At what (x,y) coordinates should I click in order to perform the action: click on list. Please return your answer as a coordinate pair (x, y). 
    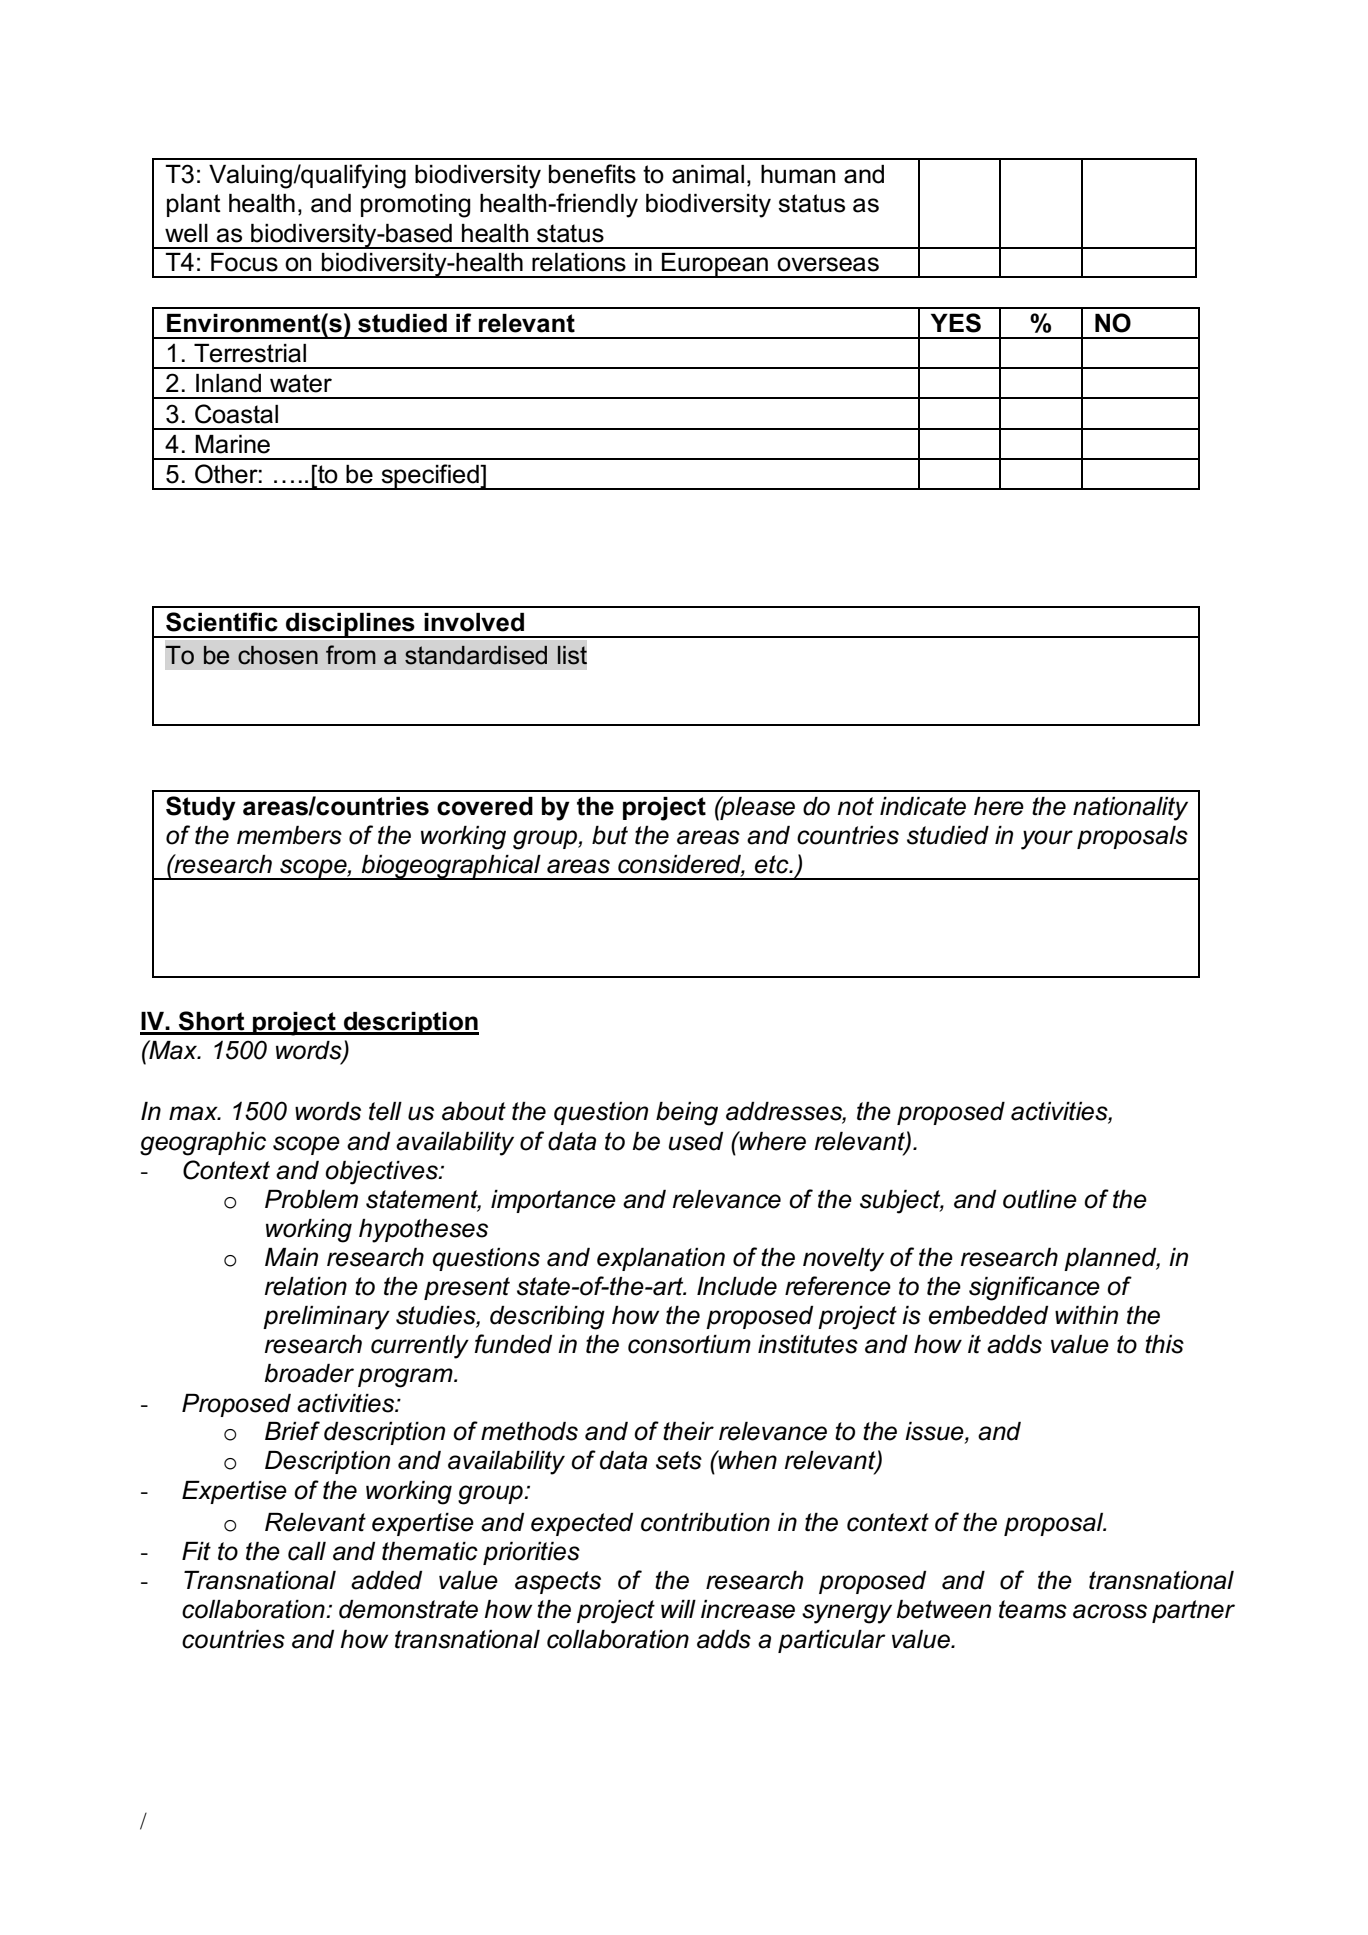
    Looking at the image, I should click on (572, 655).
